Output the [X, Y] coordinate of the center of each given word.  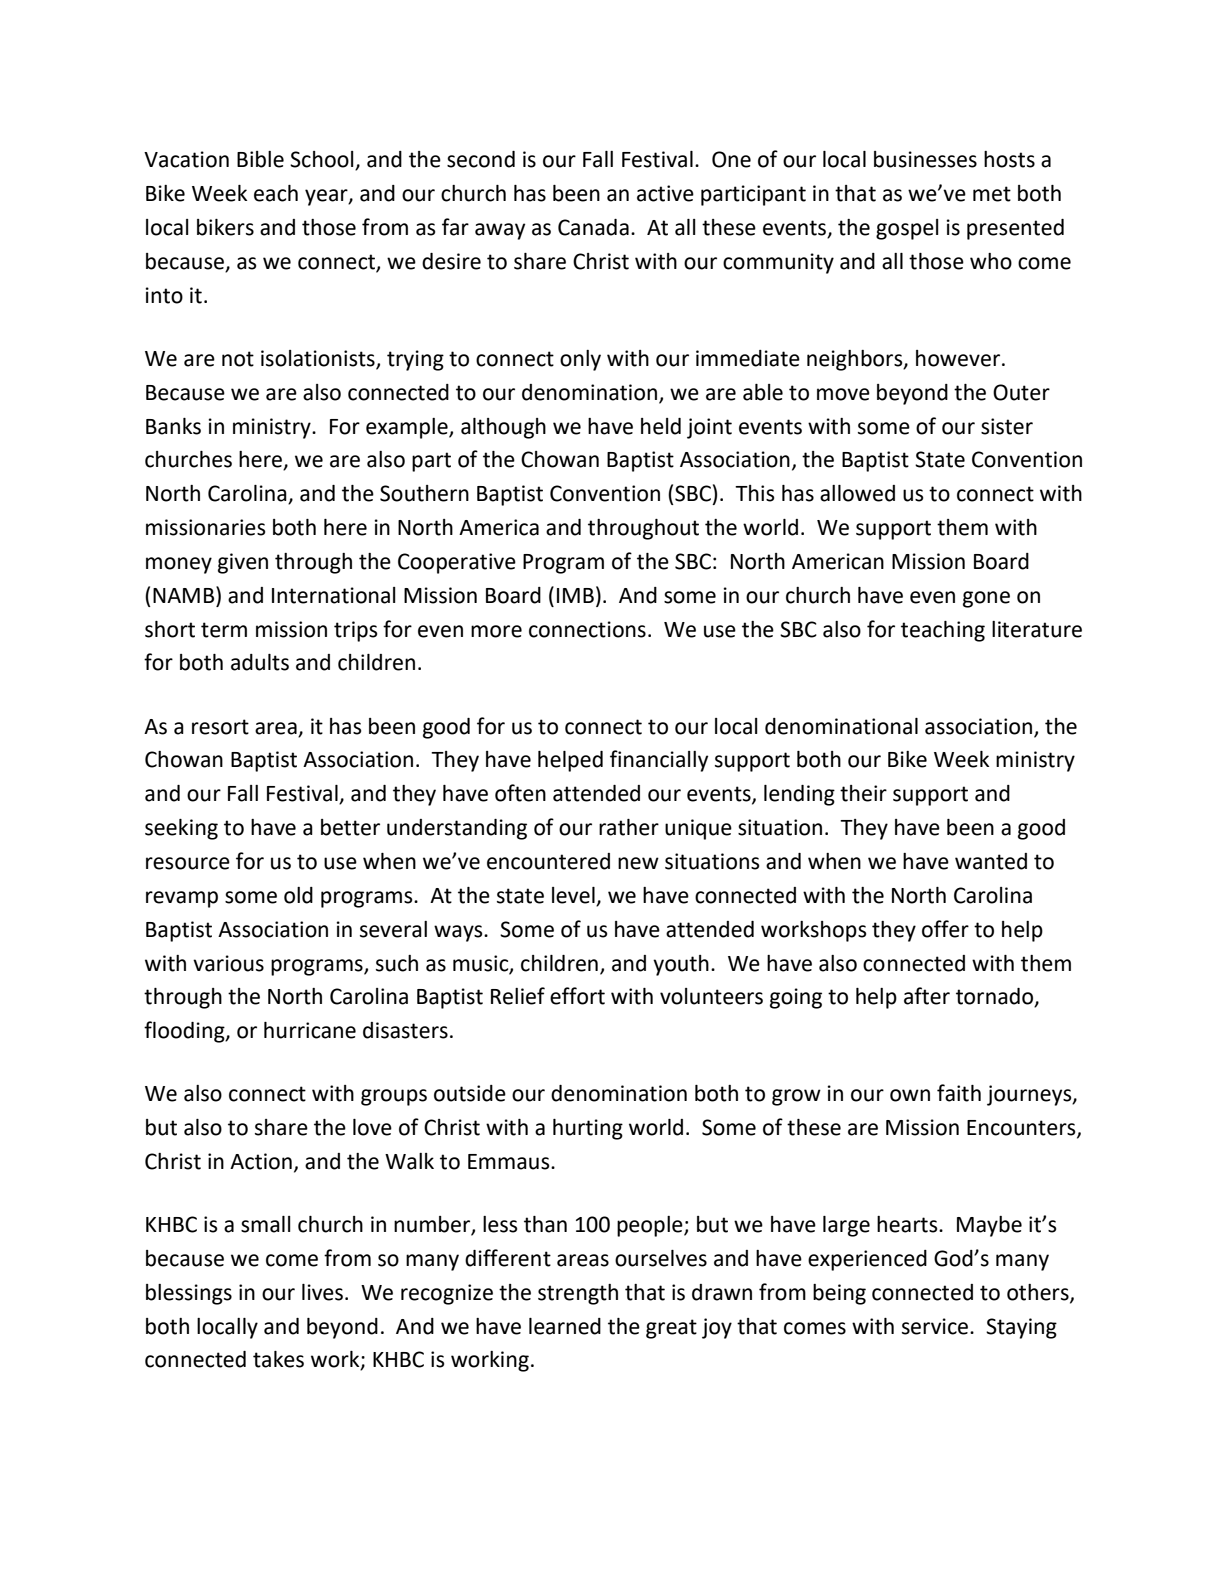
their [863, 793]
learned [565, 1326]
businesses [925, 159]
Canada [593, 227]
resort [220, 727]
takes [278, 1359]
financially [659, 761]
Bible [260, 159]
